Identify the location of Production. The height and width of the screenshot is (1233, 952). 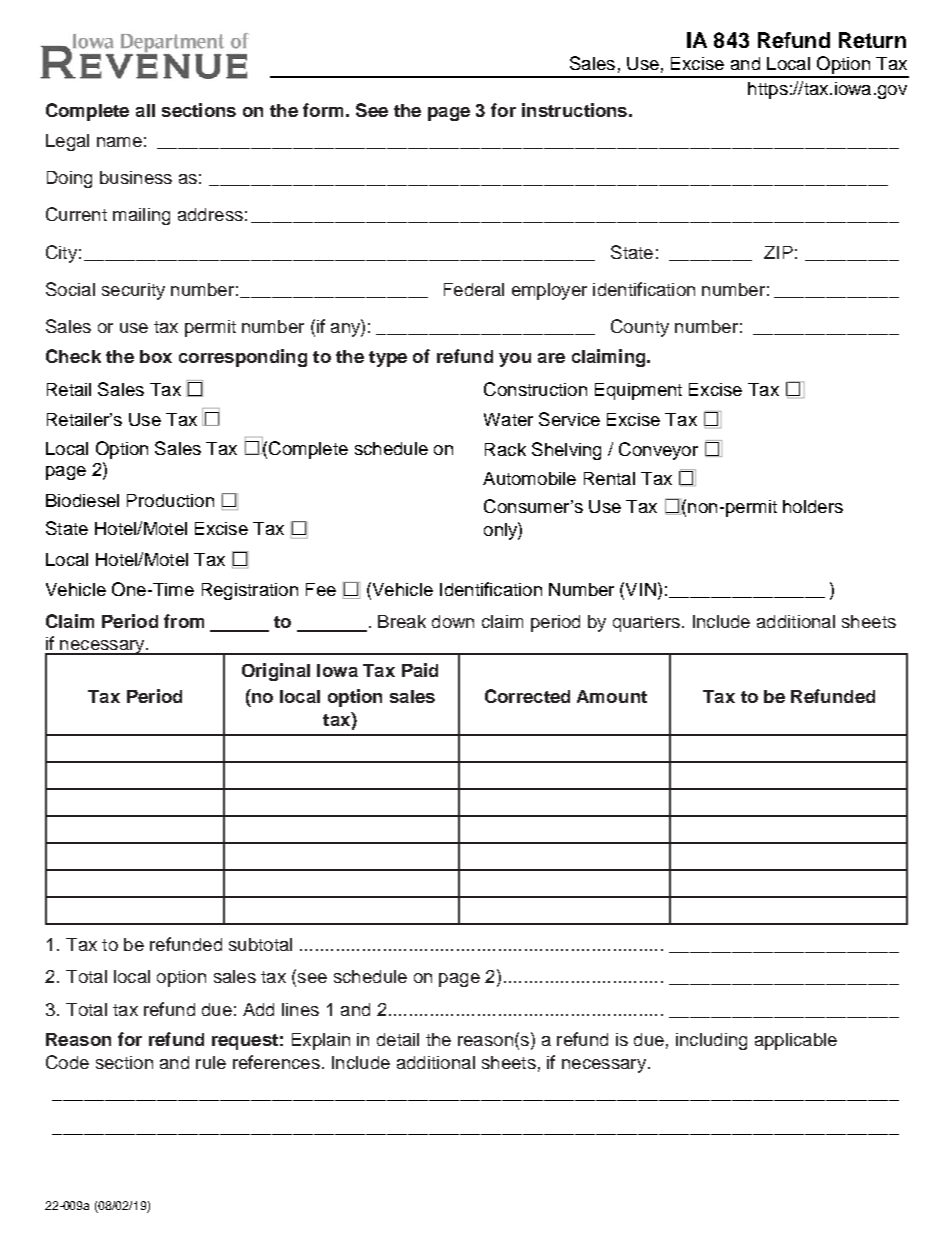
(170, 500).
